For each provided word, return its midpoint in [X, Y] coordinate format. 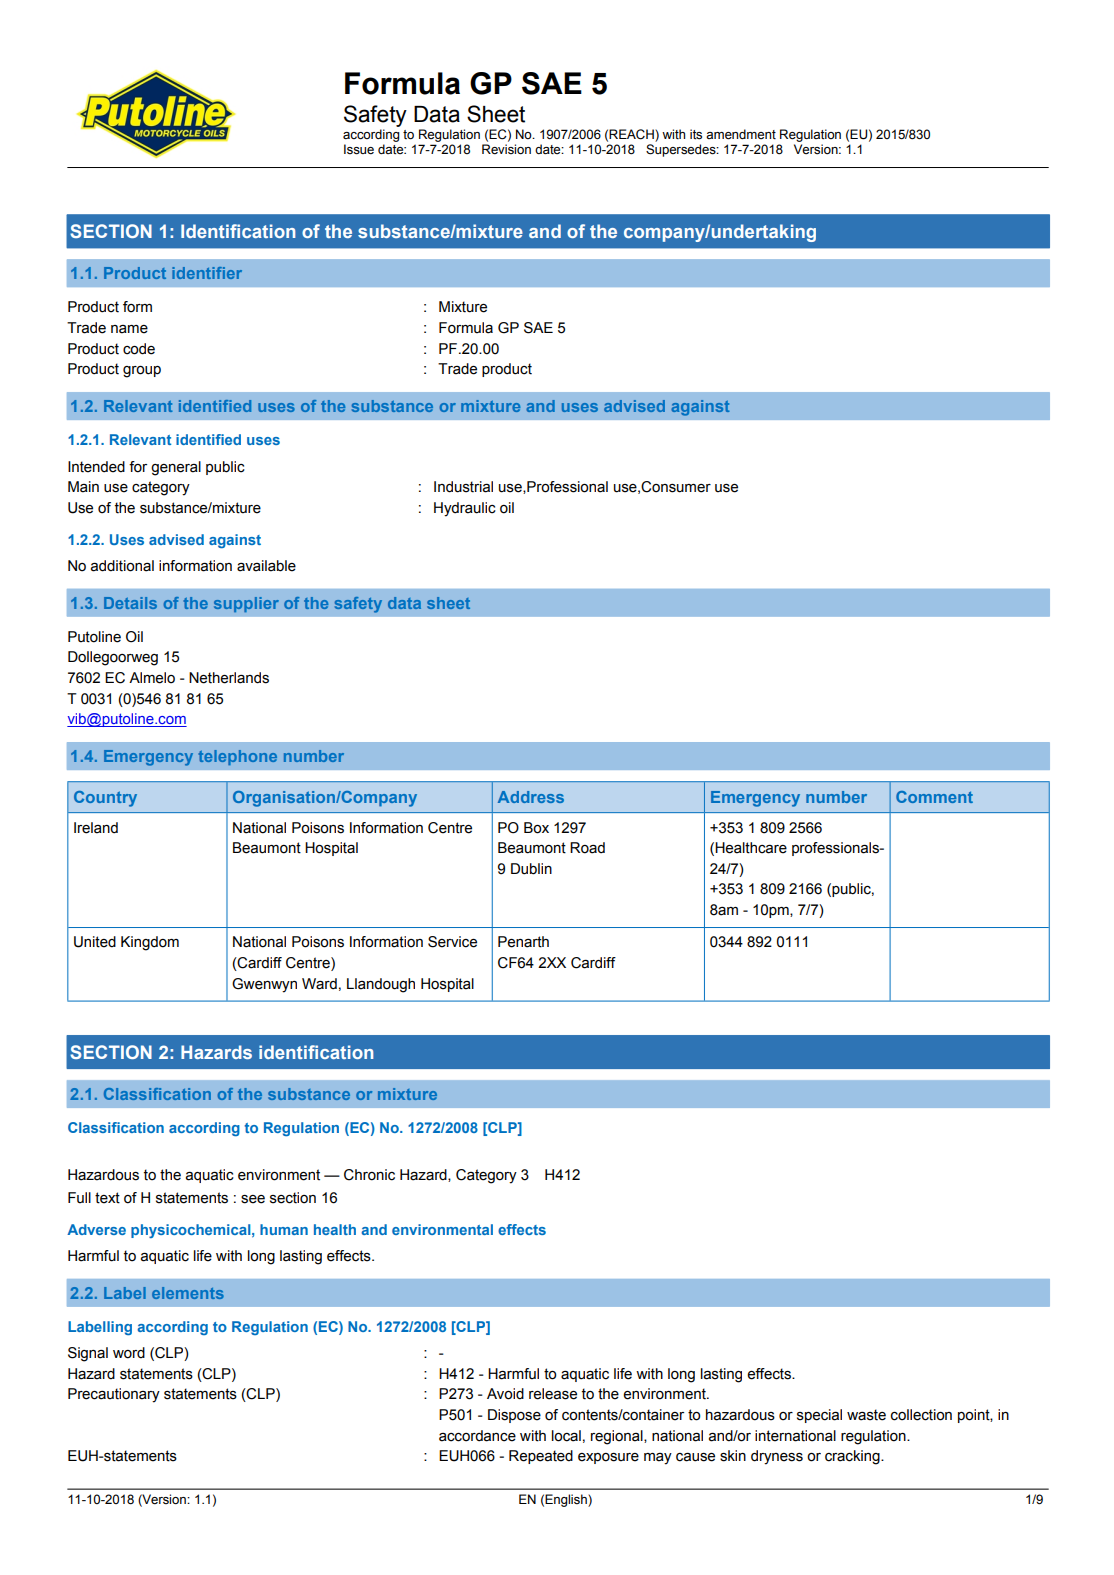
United [95, 942]
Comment [934, 797]
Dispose [514, 1416]
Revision [506, 149]
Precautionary [114, 1395]
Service [452, 942]
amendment [741, 134]
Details [130, 603]
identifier [207, 273]
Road [587, 848]
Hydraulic [465, 509]
